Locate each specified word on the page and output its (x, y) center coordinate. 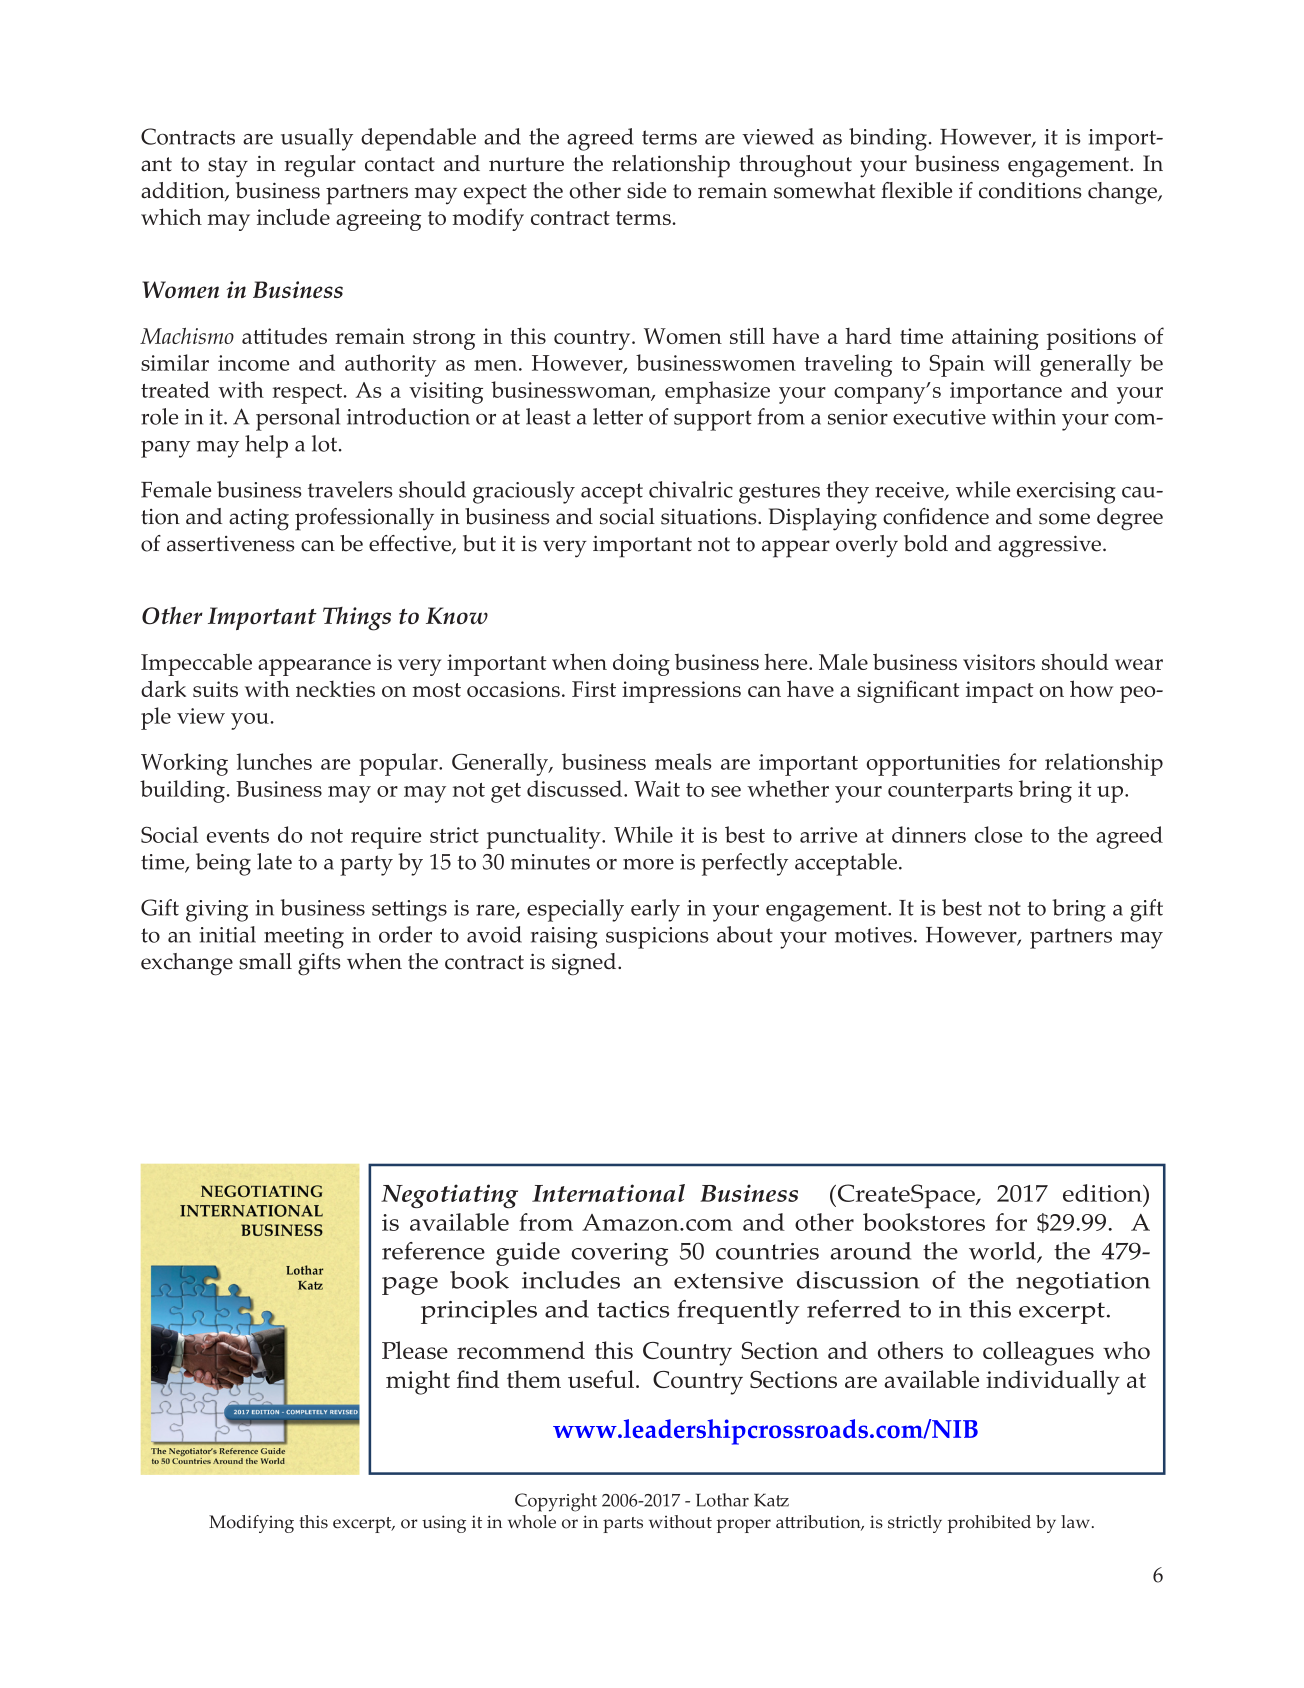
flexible (916, 190)
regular (320, 166)
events (238, 836)
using (444, 1524)
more (648, 864)
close (998, 834)
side (646, 190)
